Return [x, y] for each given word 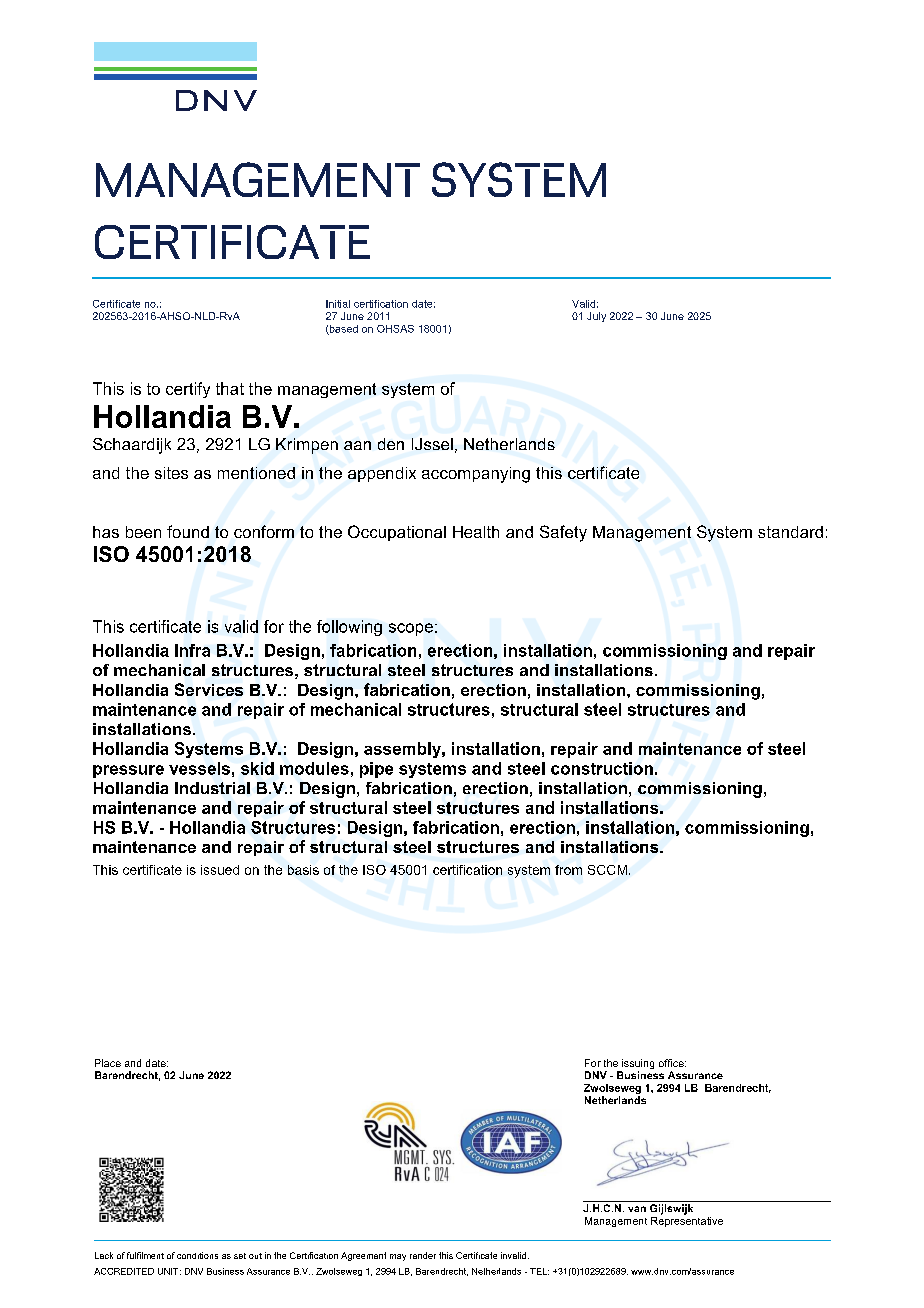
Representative [687, 1222]
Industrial [212, 788]
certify [188, 390]
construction [602, 768]
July [596, 317]
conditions [197, 1255]
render [423, 1255]
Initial [338, 304]
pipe [376, 770]
